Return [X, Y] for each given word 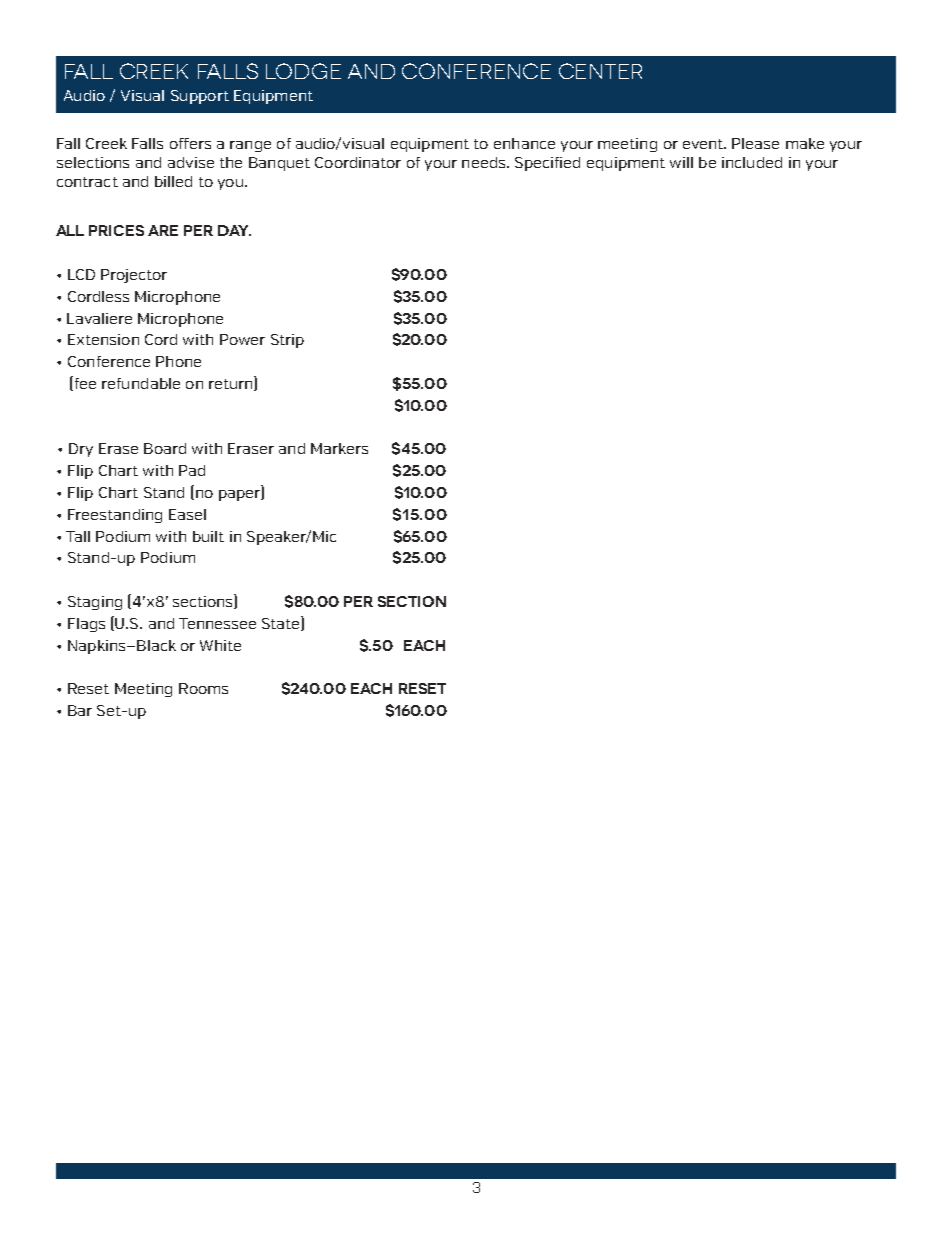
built [208, 536]
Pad [192, 470]
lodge [303, 71]
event [704, 144]
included [752, 162]
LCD [81, 274]
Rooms [203, 688]
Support [200, 97]
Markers [339, 448]
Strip [287, 341]
